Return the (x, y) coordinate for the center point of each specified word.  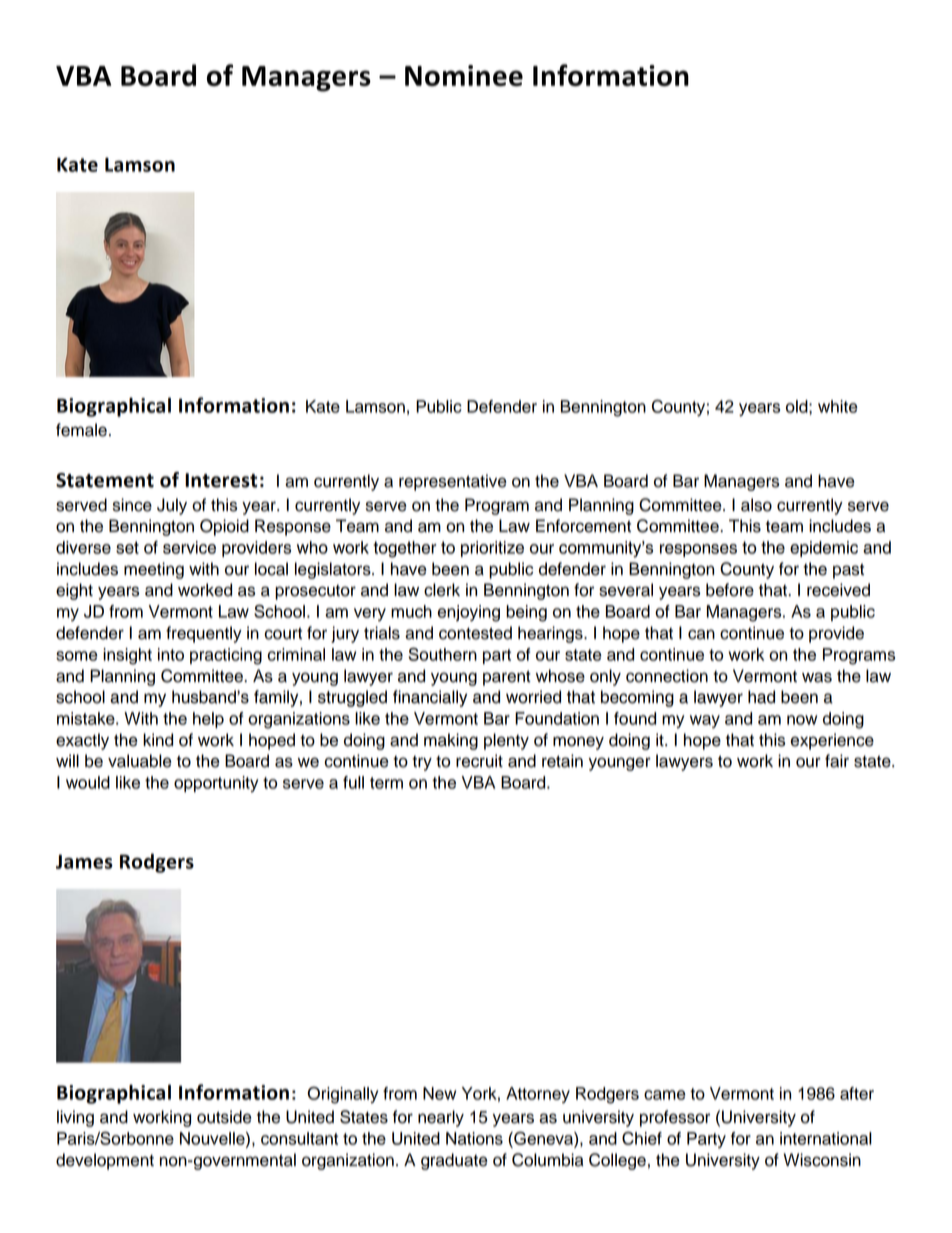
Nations (474, 1138)
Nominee (464, 75)
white (838, 406)
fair (837, 761)
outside (224, 1117)
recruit (479, 761)
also (756, 505)
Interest (221, 480)
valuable (140, 761)
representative (453, 482)
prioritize (492, 549)
